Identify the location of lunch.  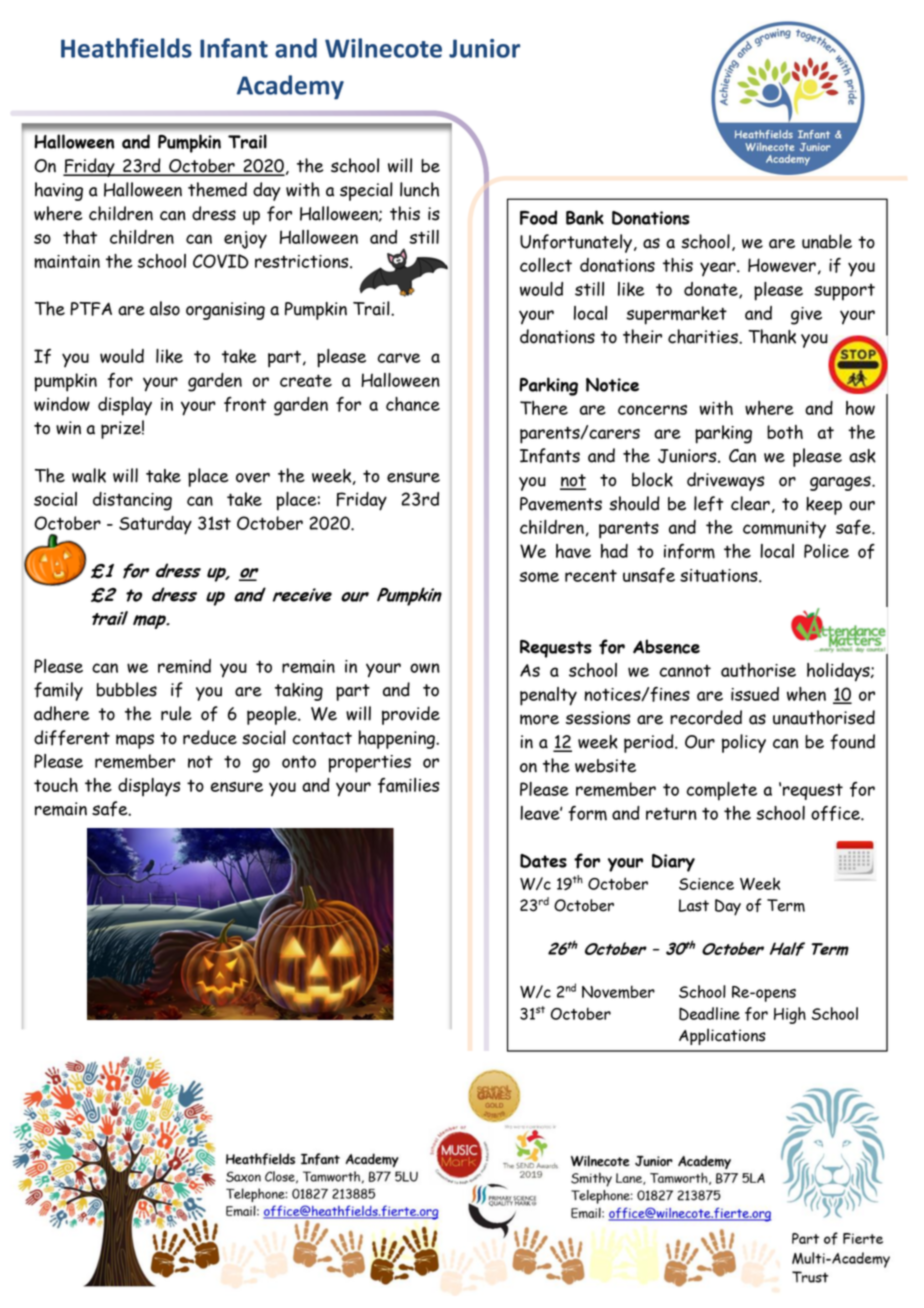
(419, 189).
